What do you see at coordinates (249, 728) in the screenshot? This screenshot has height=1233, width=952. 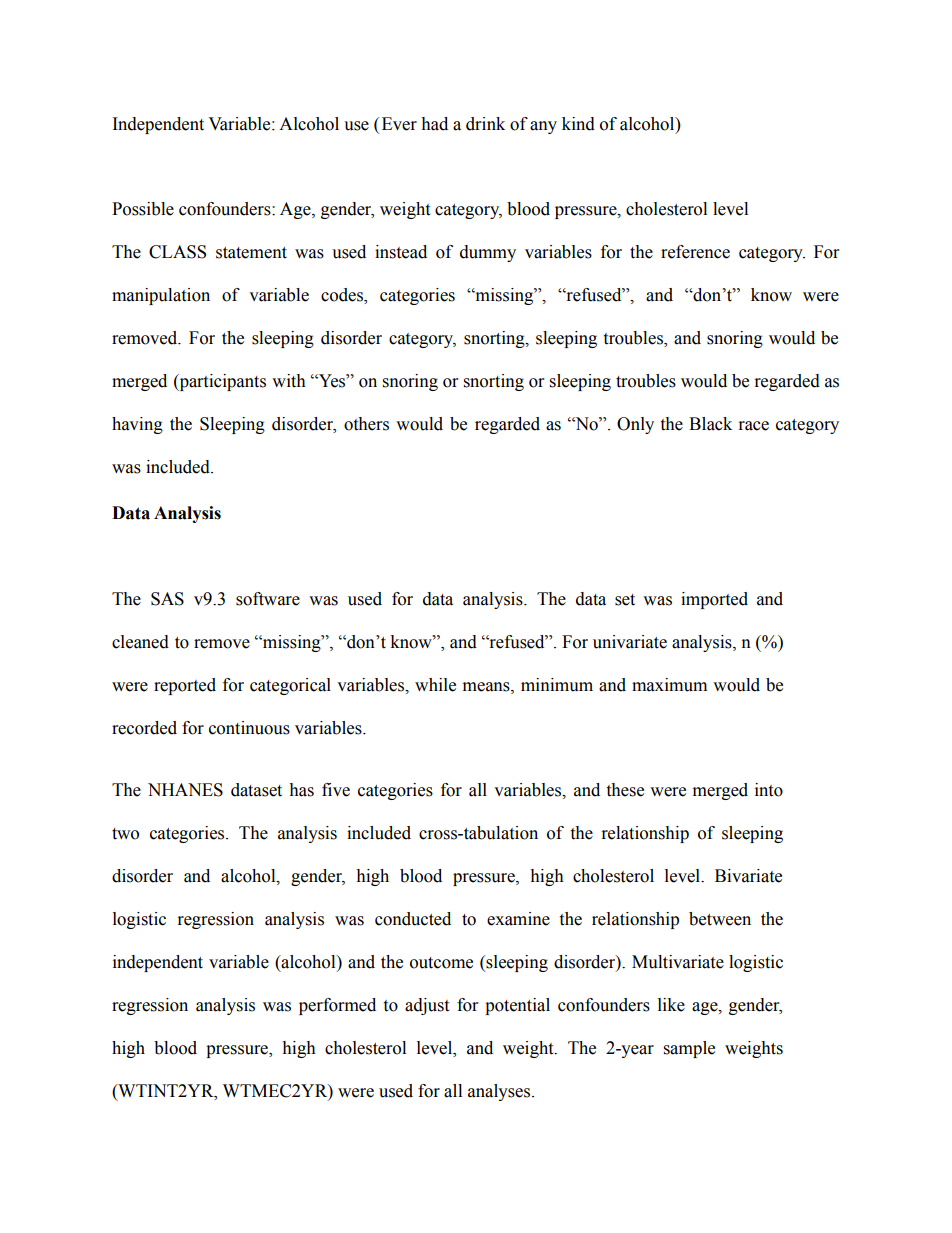 I see `continuous` at bounding box center [249, 728].
